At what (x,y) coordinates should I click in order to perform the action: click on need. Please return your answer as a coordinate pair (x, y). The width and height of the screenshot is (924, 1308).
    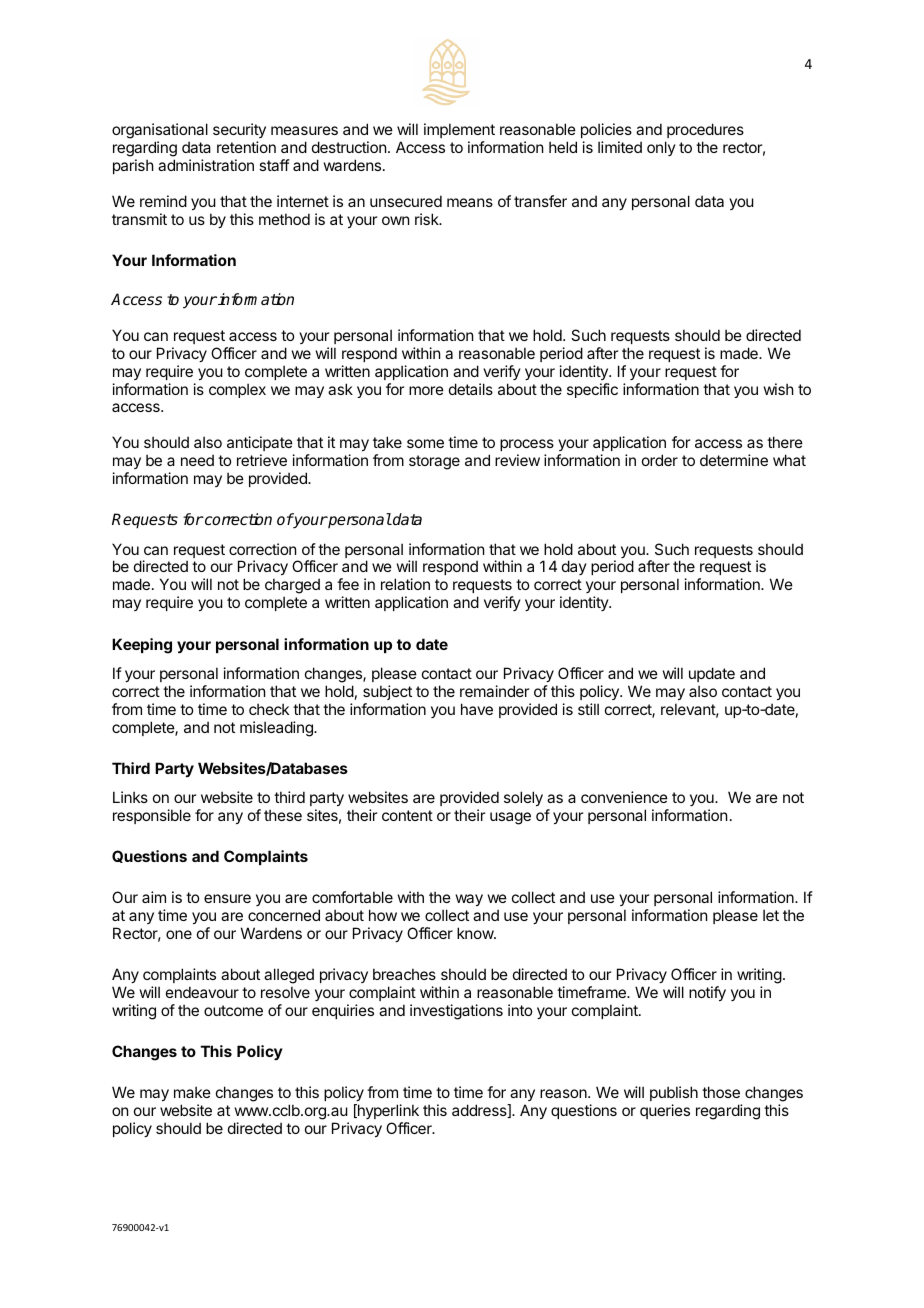
    Looking at the image, I should click on (197, 460).
